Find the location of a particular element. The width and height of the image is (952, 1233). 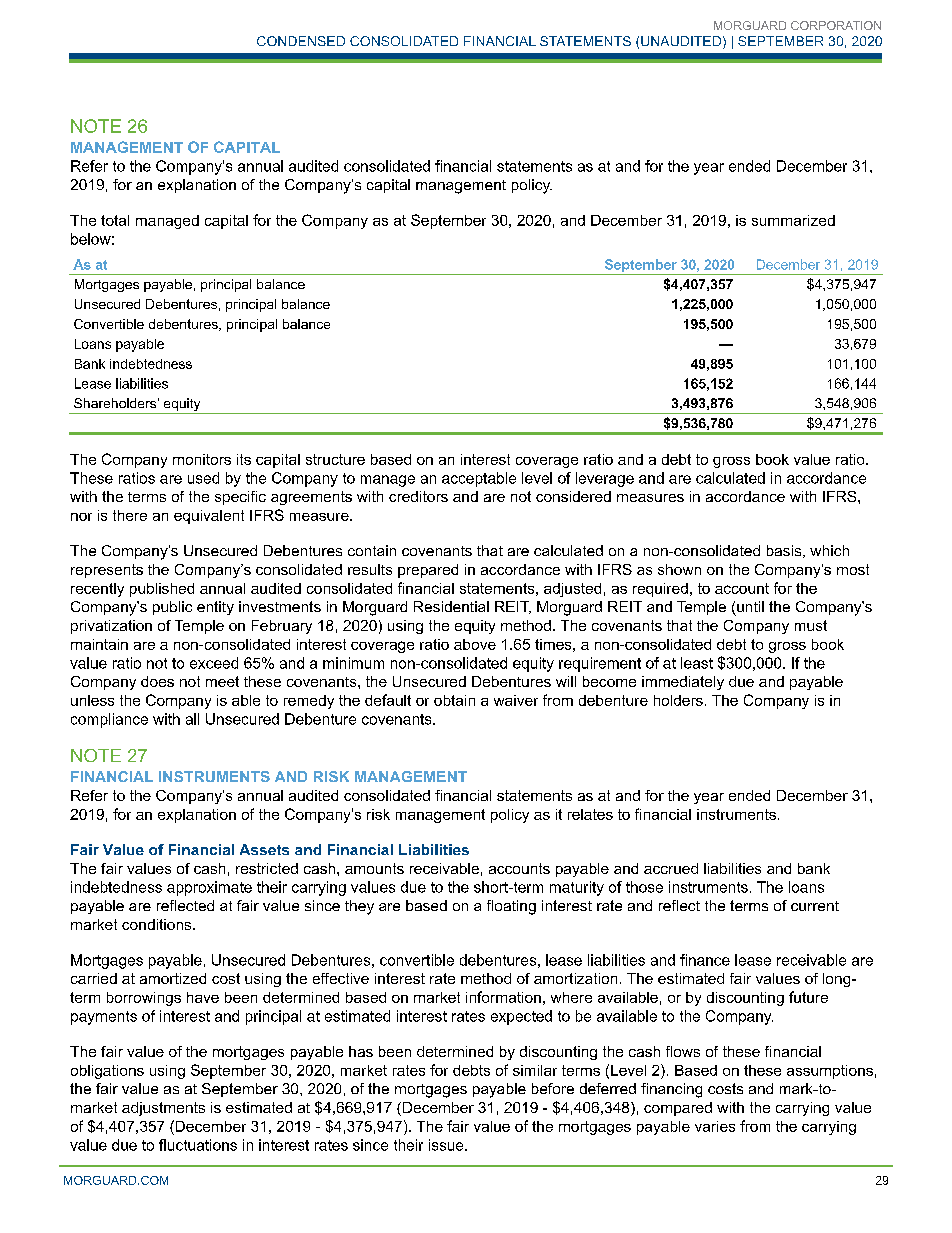

creditors is located at coordinates (418, 496).
